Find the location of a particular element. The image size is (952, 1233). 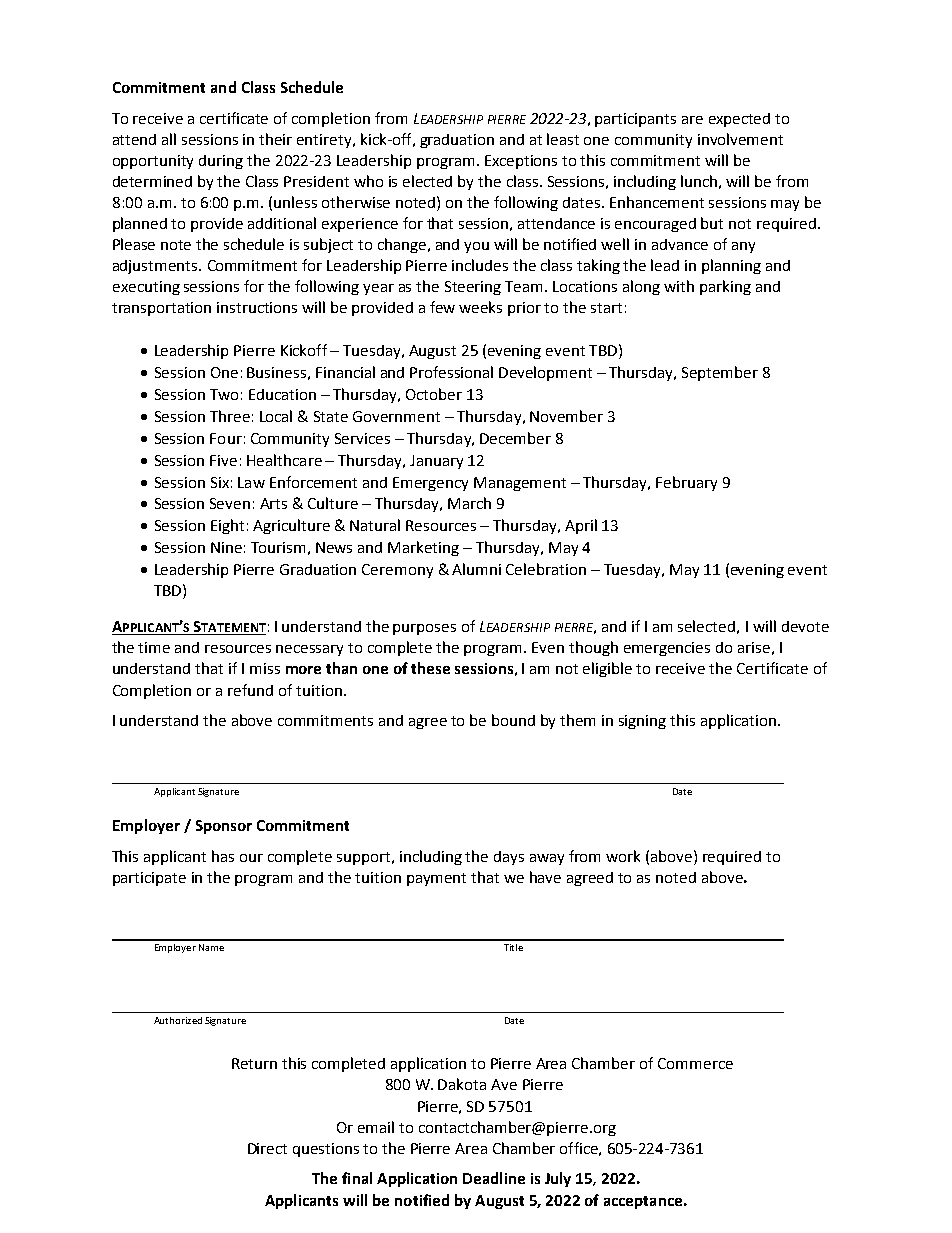

Deadline is located at coordinates (494, 1178).
